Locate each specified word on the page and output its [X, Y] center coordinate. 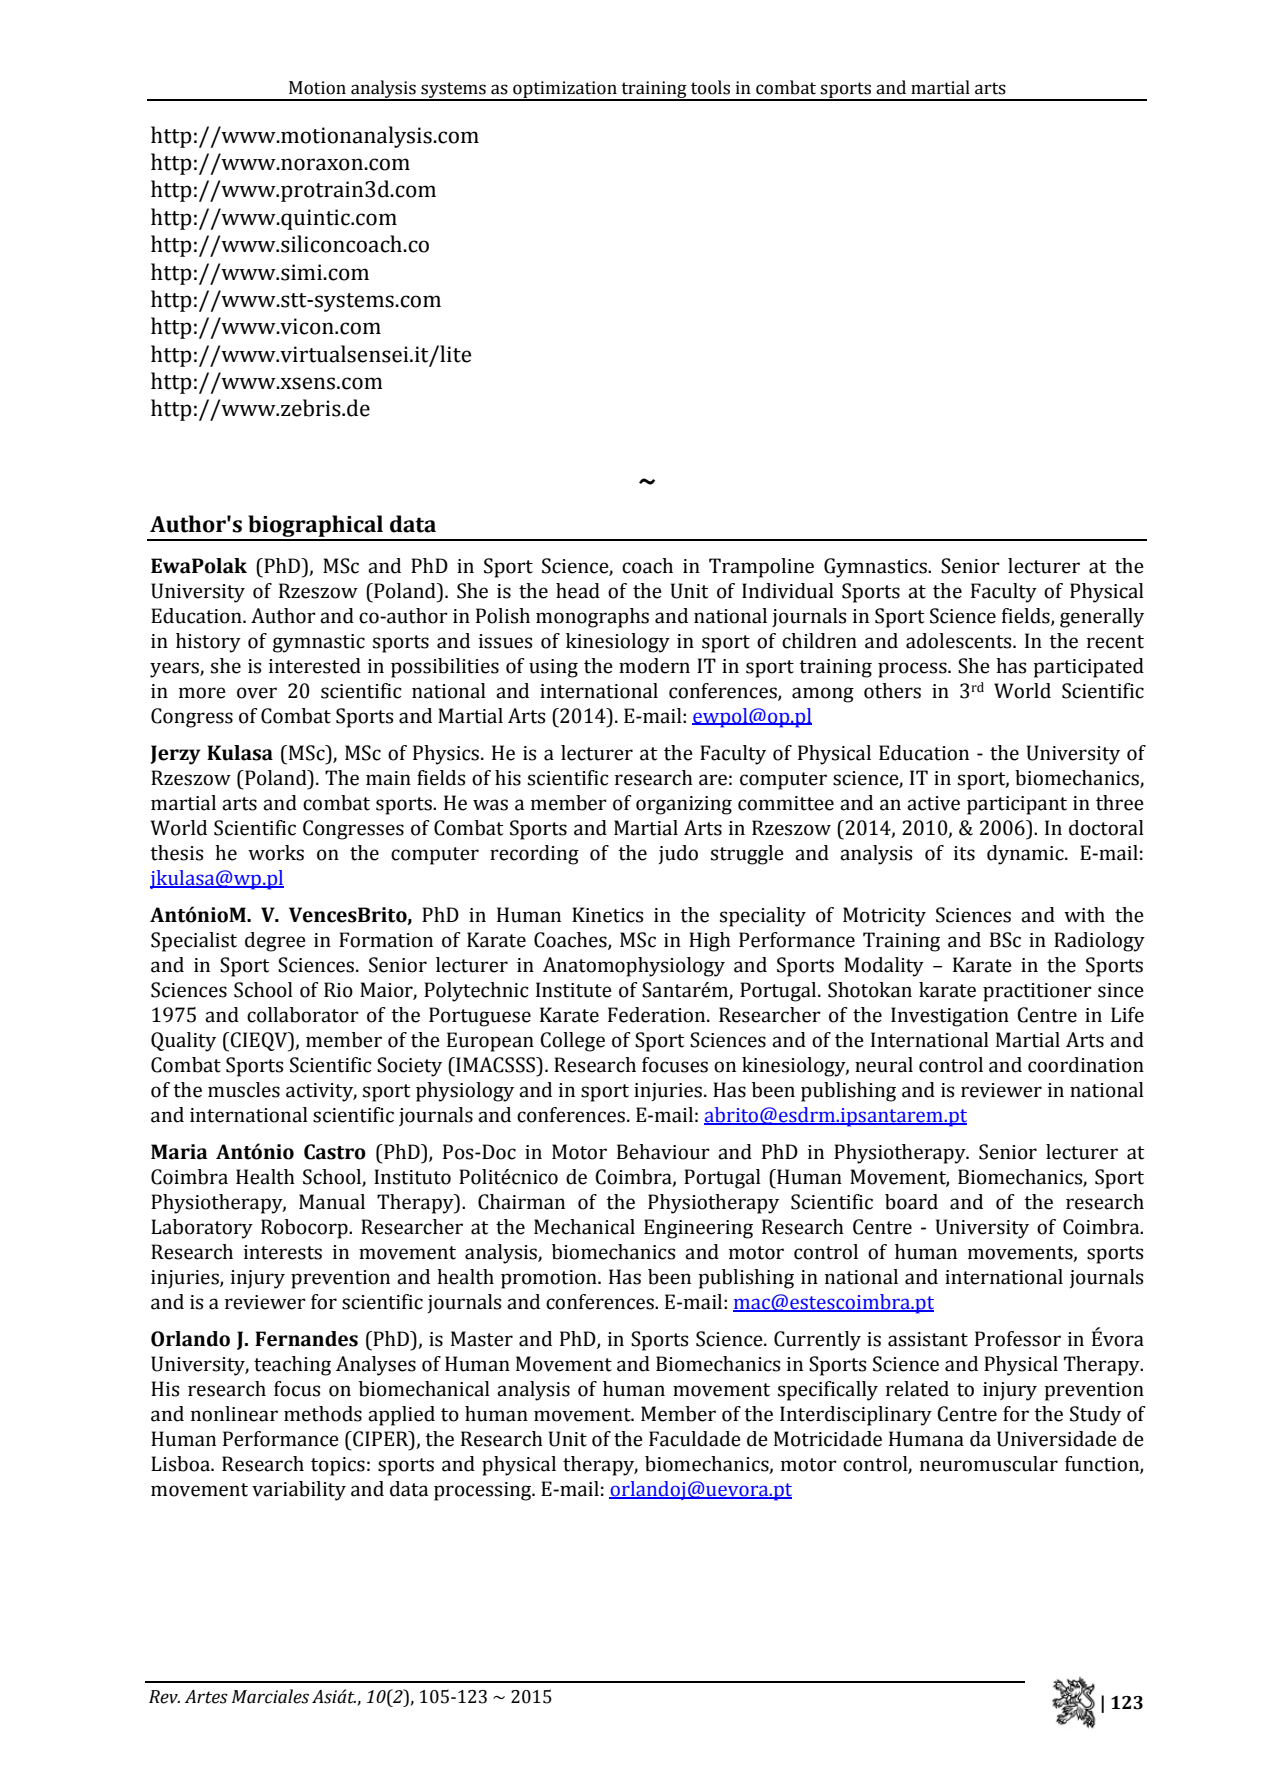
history [208, 643]
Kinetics [607, 915]
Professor [1018, 1339]
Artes [206, 1697]
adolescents [960, 641]
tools [710, 87]
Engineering [698, 1229]
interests [283, 1252]
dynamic [1026, 855]
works [276, 853]
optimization [565, 90]
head [578, 591]
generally [1102, 618]
